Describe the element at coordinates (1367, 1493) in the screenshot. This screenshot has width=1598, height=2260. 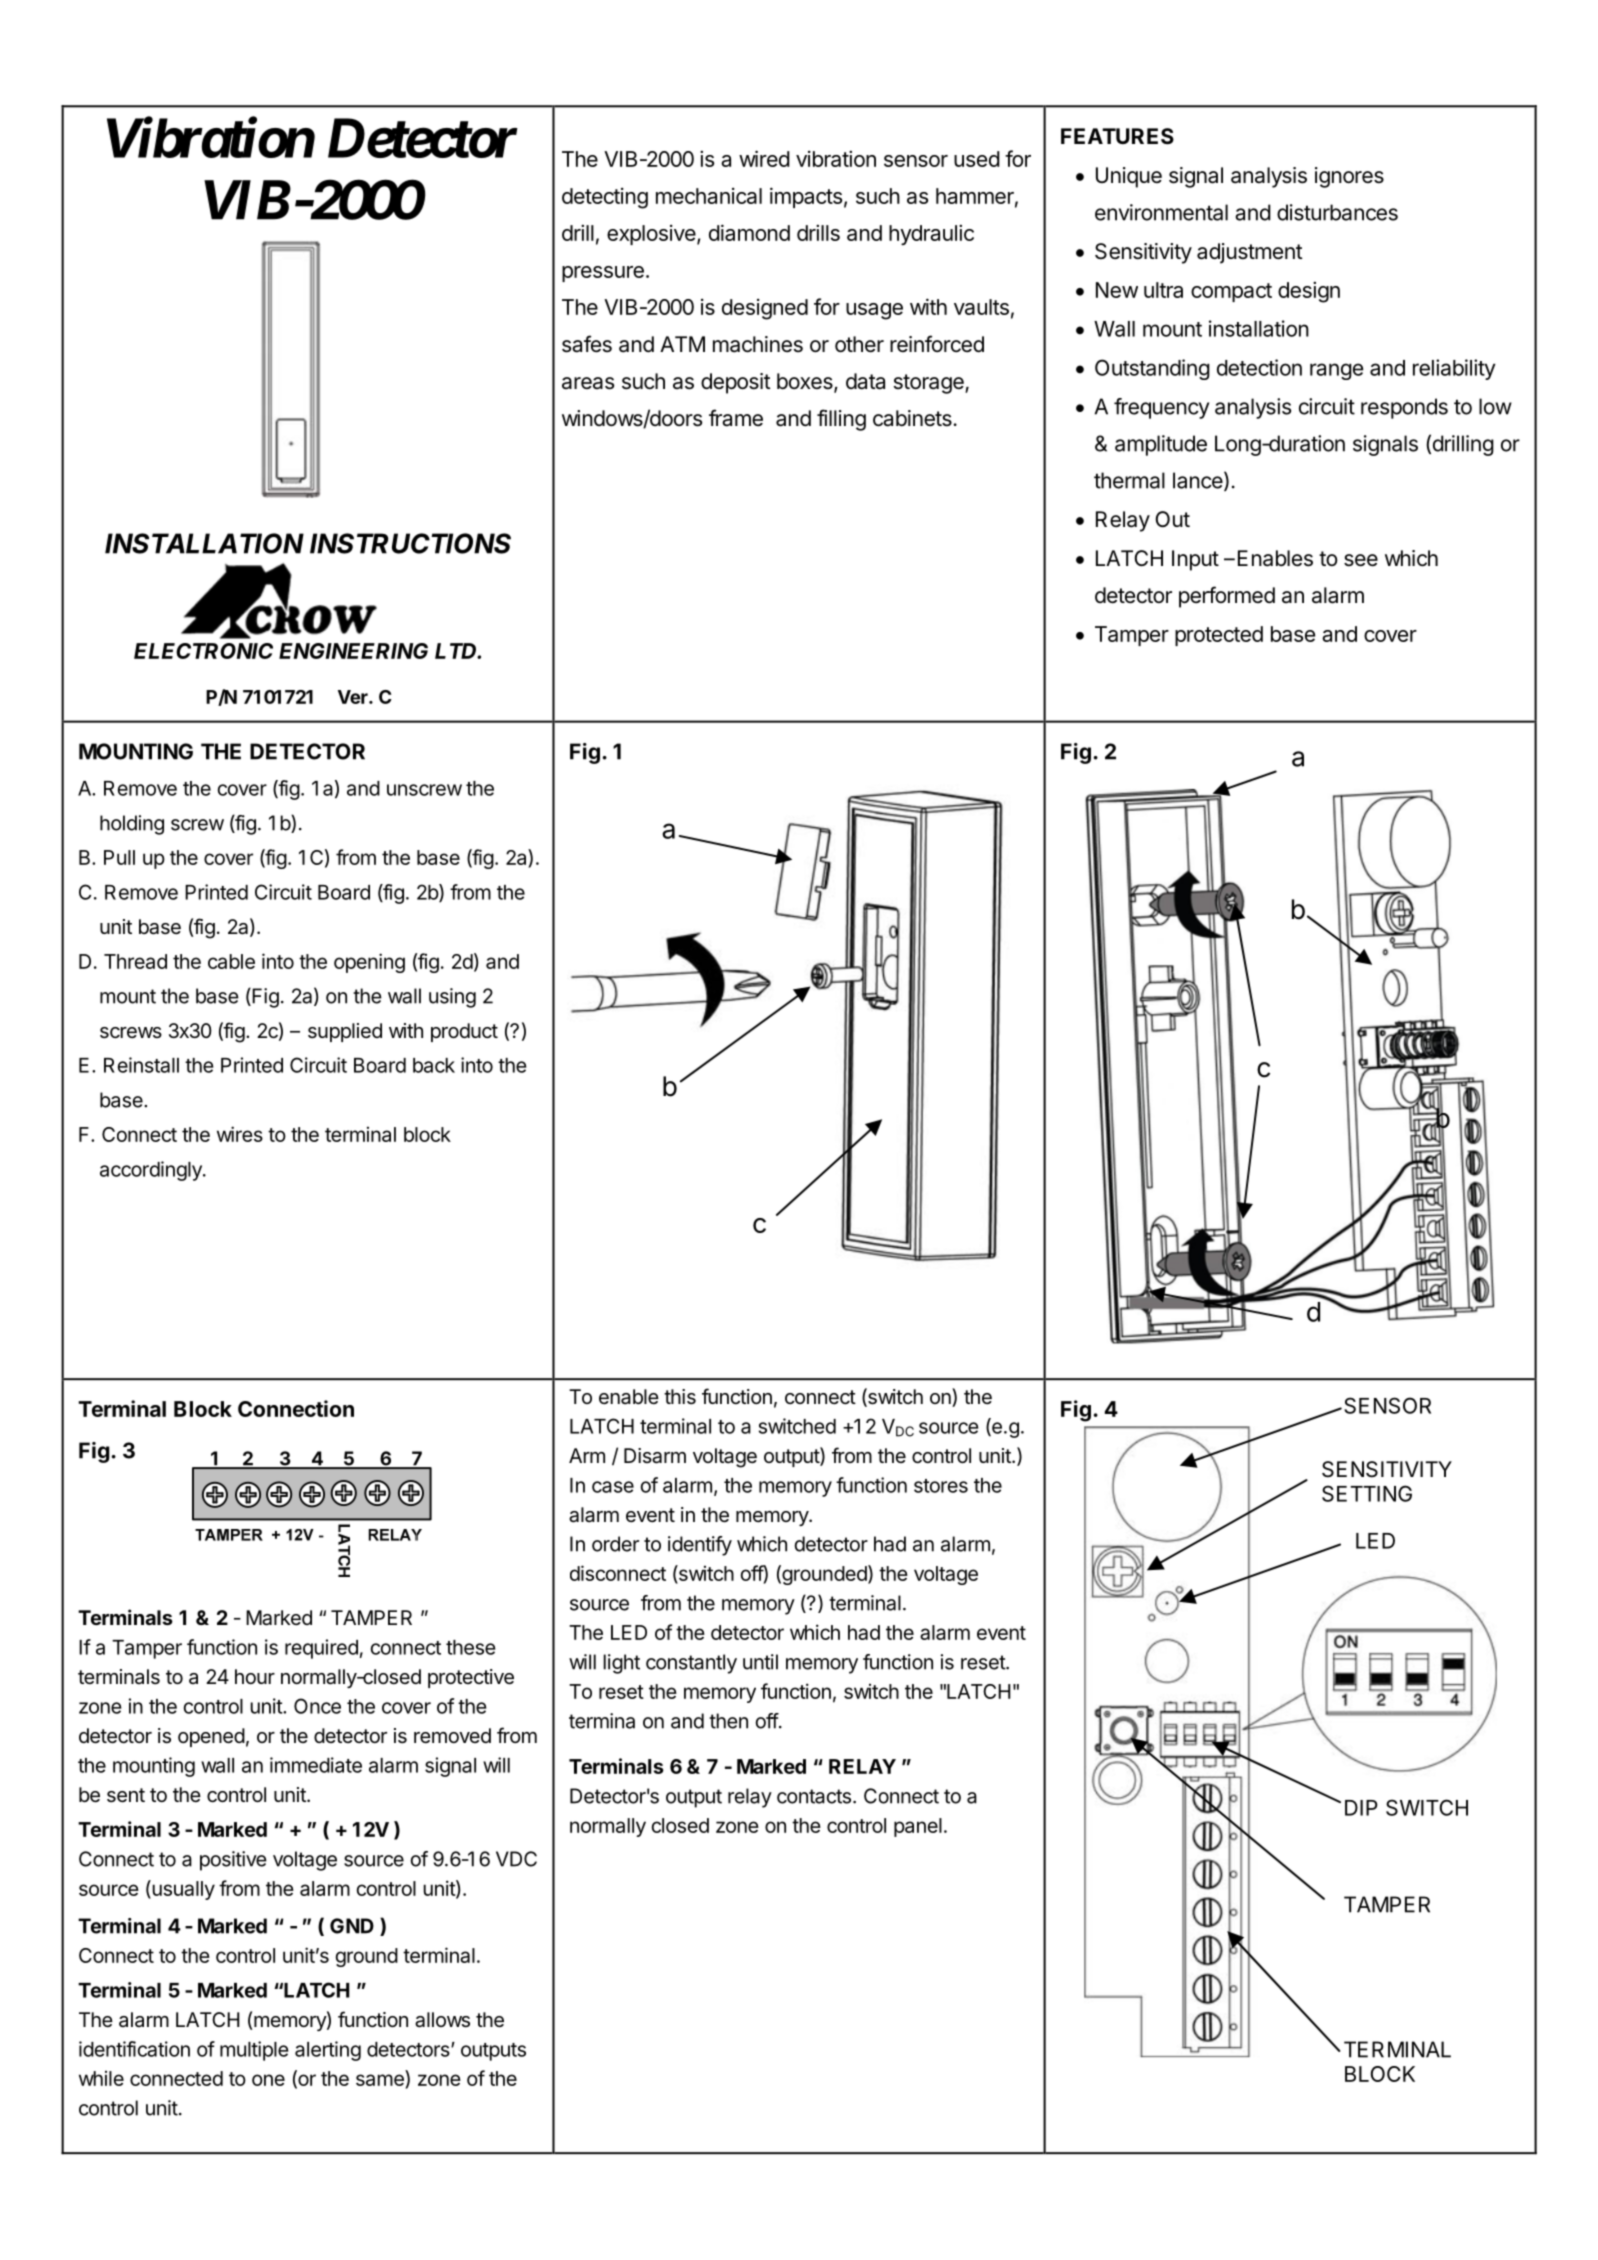
I see `SETTING` at that location.
